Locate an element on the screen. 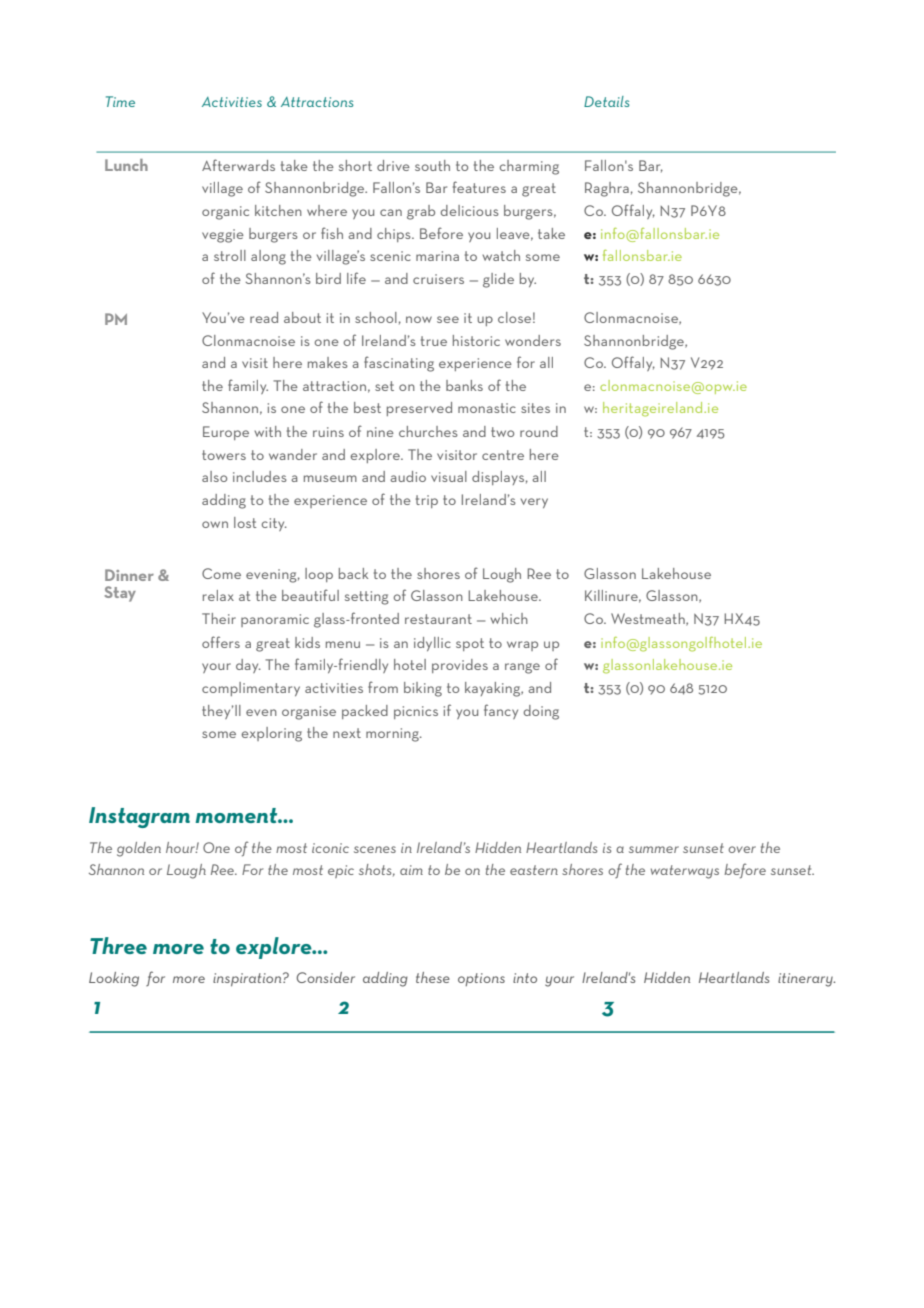  Afterwards is located at coordinates (238, 165).
